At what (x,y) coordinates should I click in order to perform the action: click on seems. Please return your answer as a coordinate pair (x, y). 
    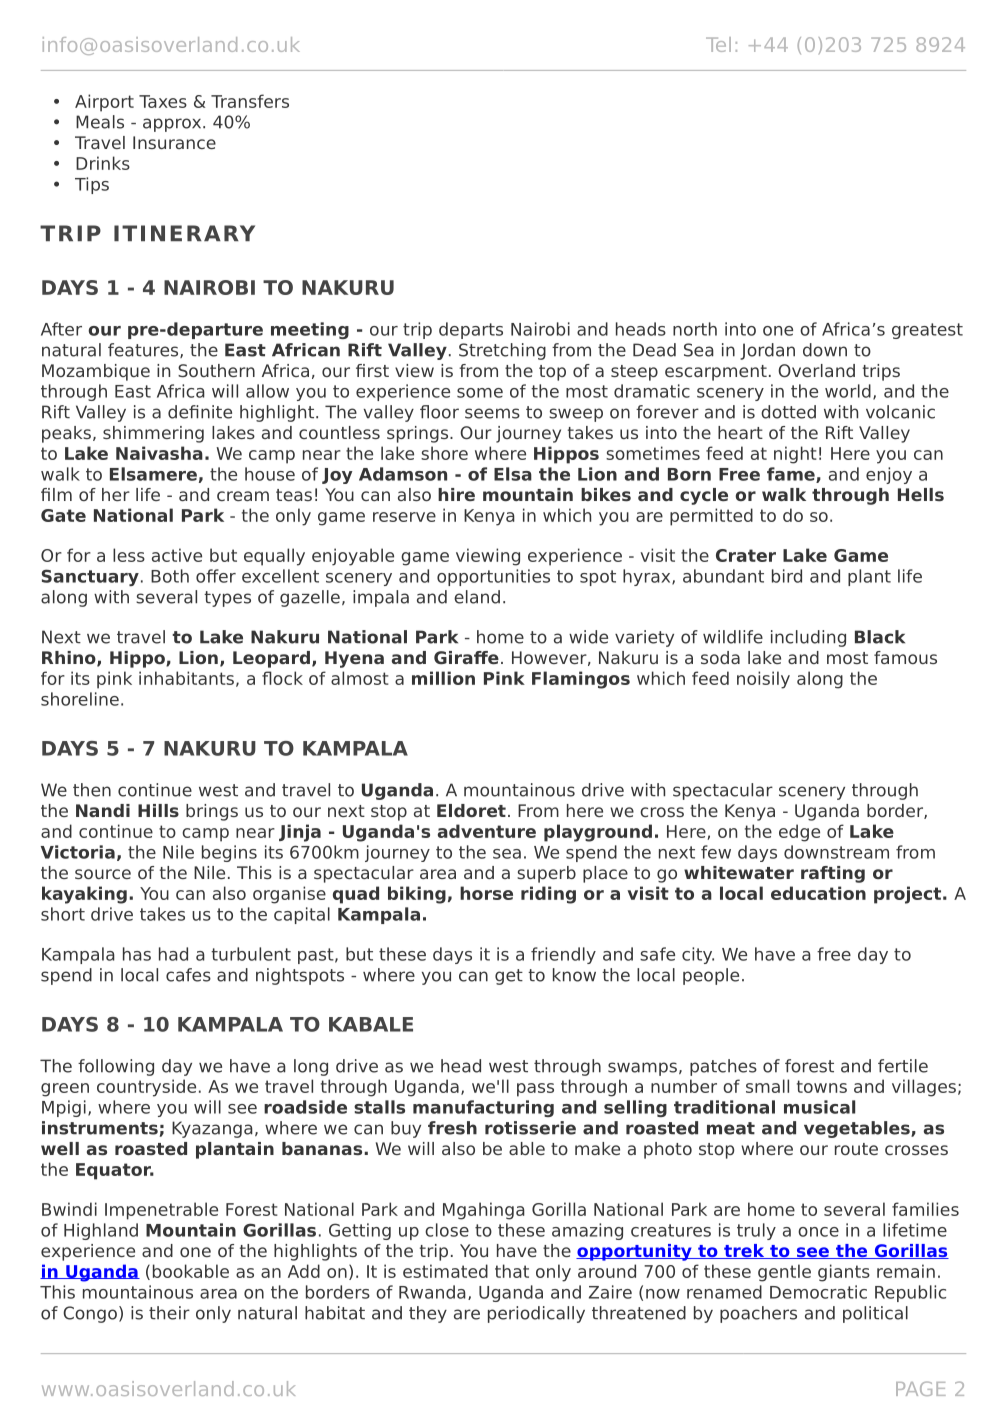
    Looking at the image, I should click on (492, 413).
